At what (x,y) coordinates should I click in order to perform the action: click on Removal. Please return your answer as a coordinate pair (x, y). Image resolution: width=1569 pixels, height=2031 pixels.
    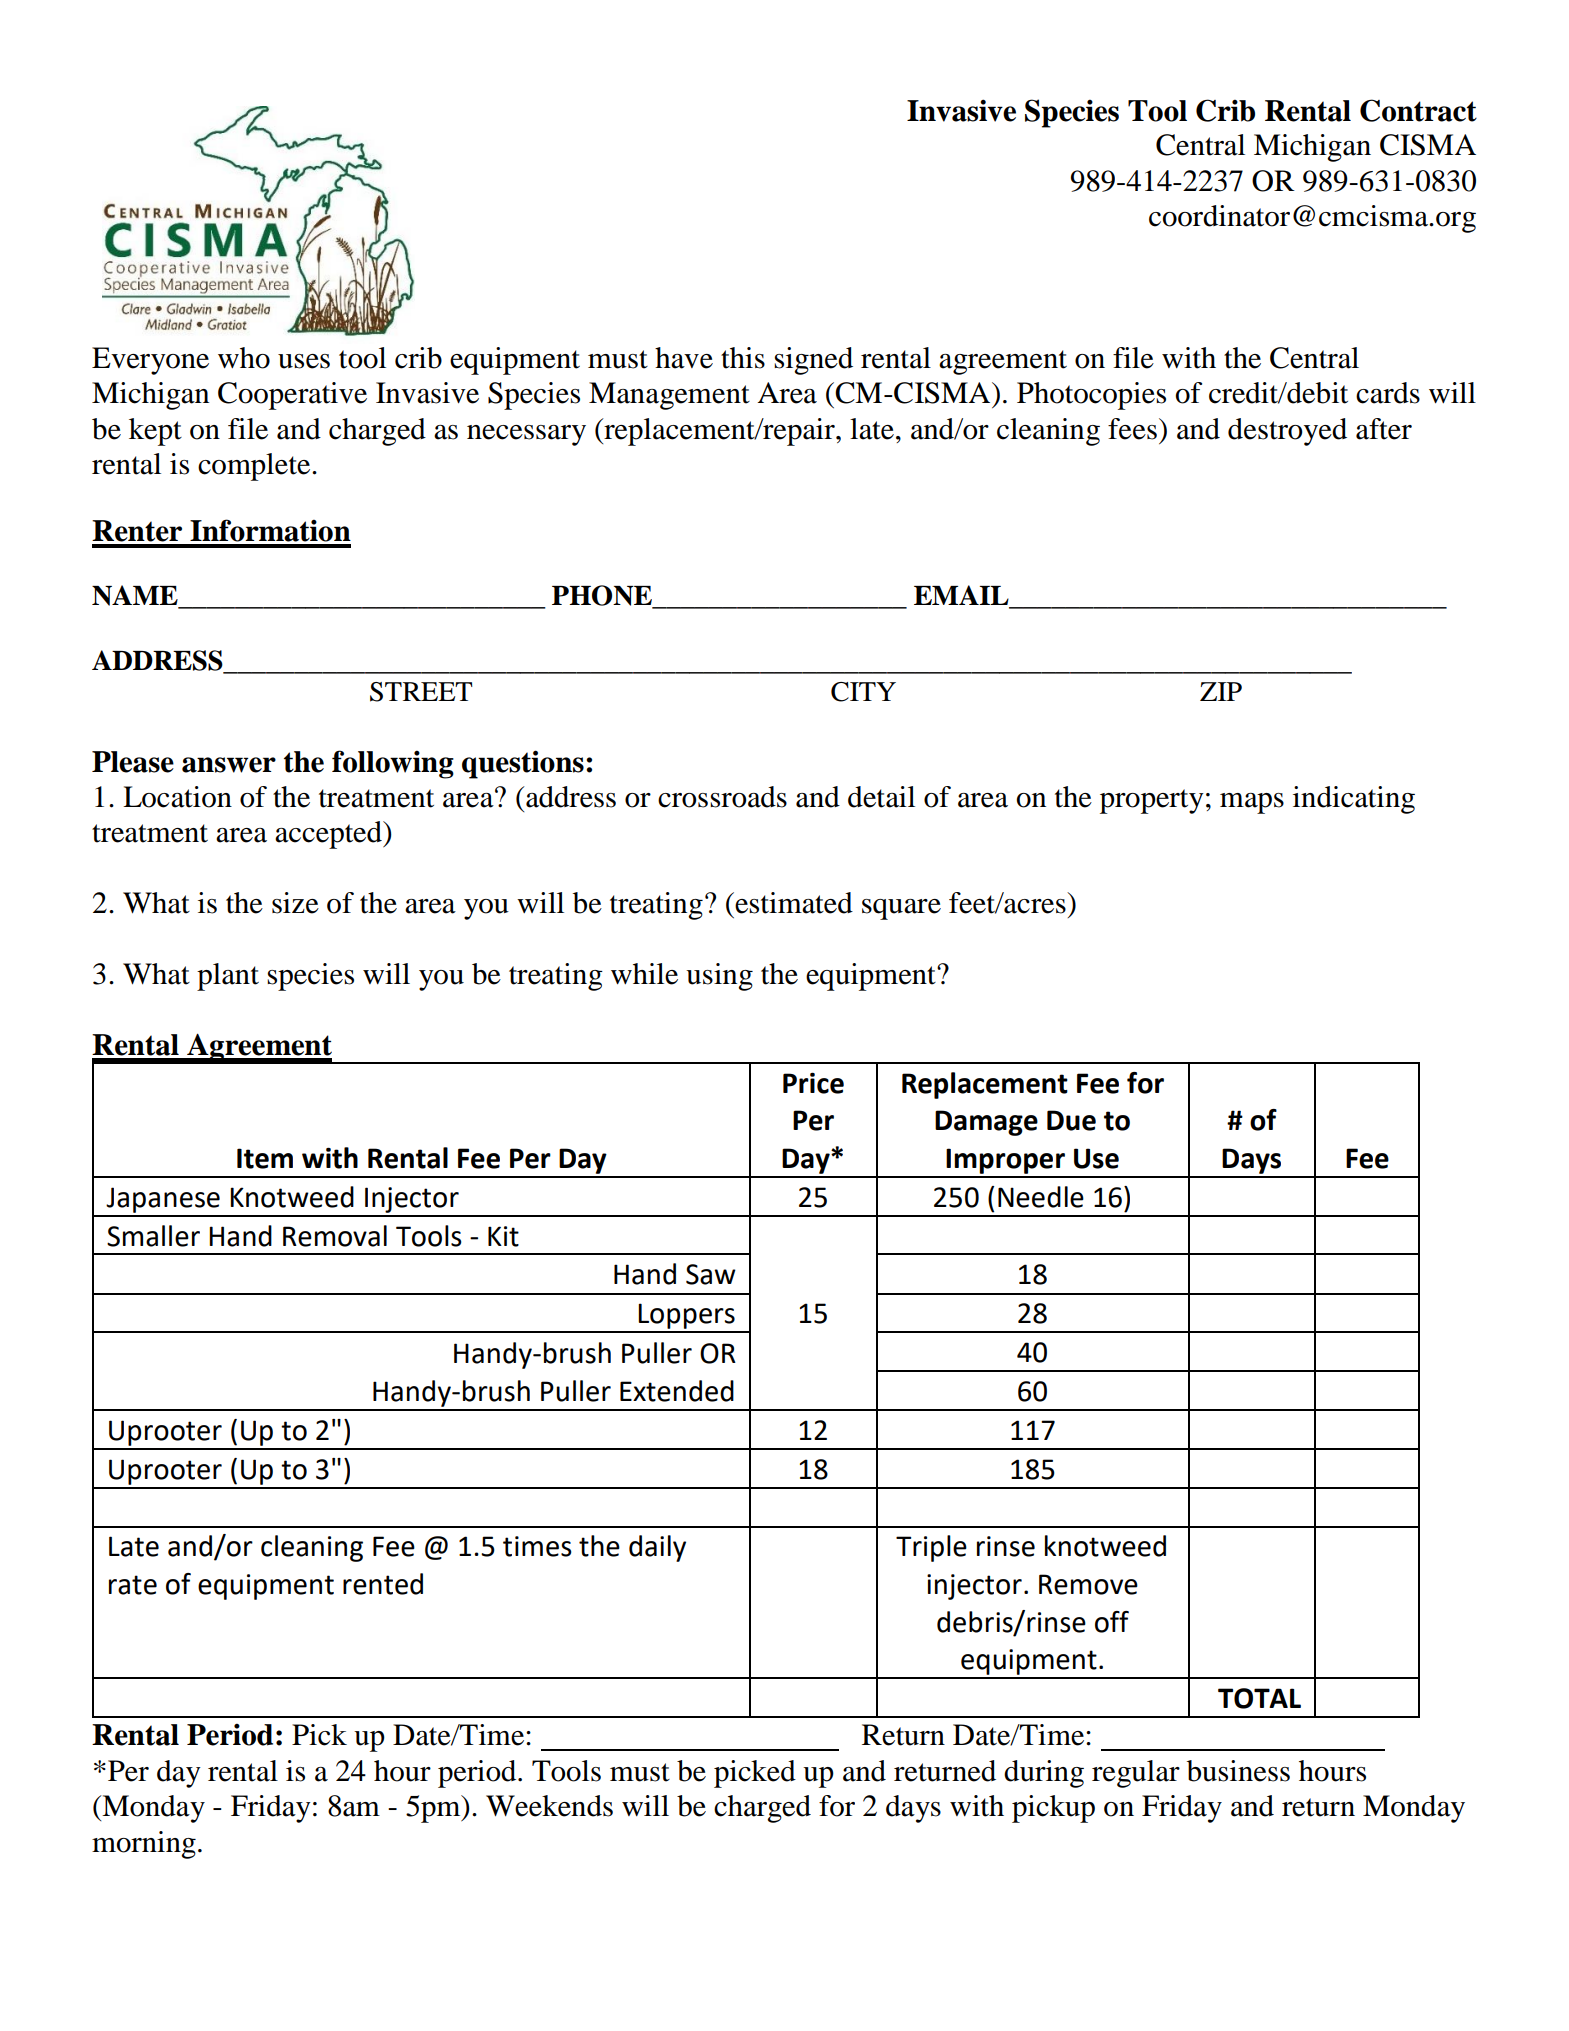
    Looking at the image, I should click on (335, 1236).
